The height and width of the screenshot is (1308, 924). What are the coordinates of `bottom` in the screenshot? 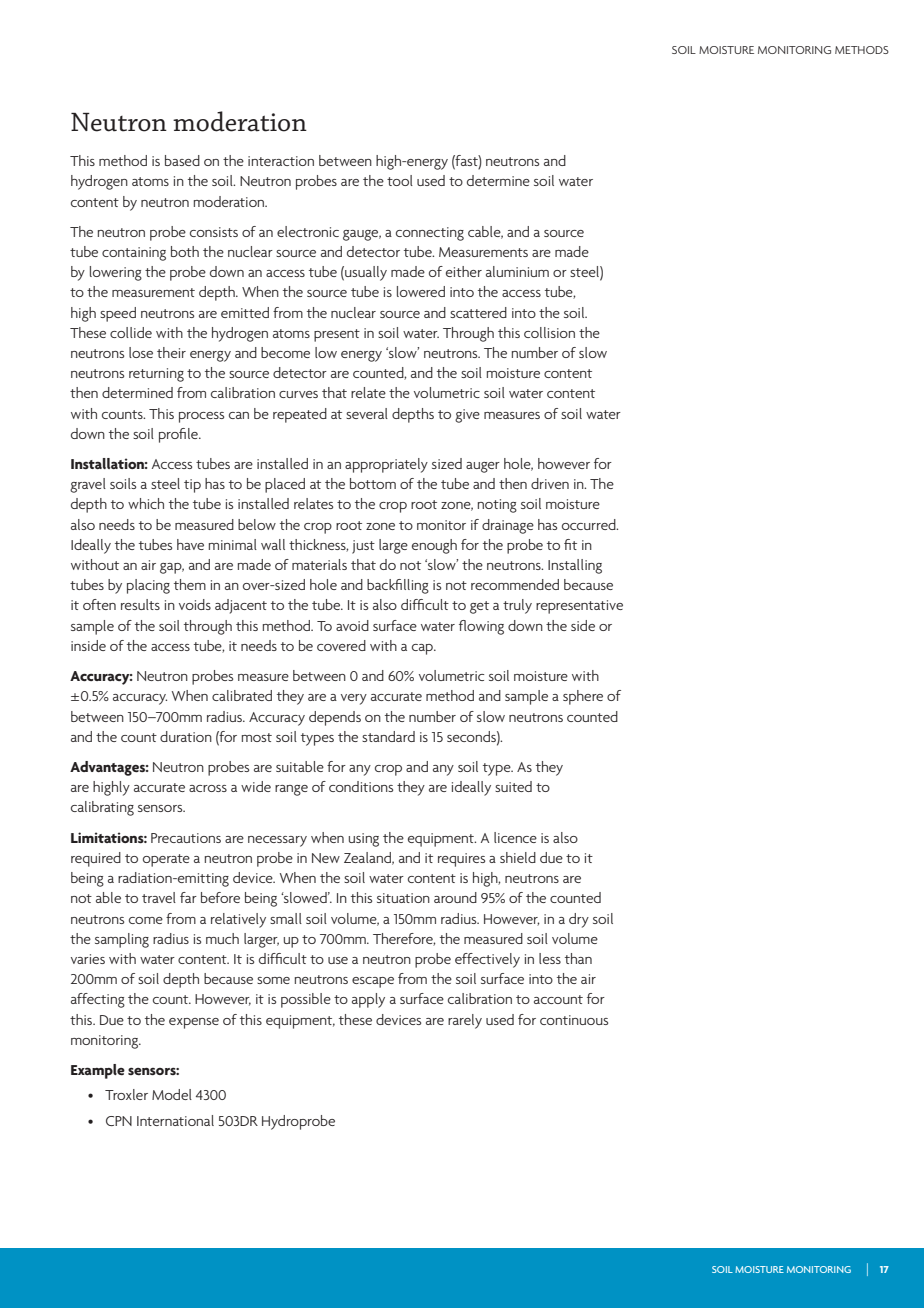 It's located at (373, 483).
